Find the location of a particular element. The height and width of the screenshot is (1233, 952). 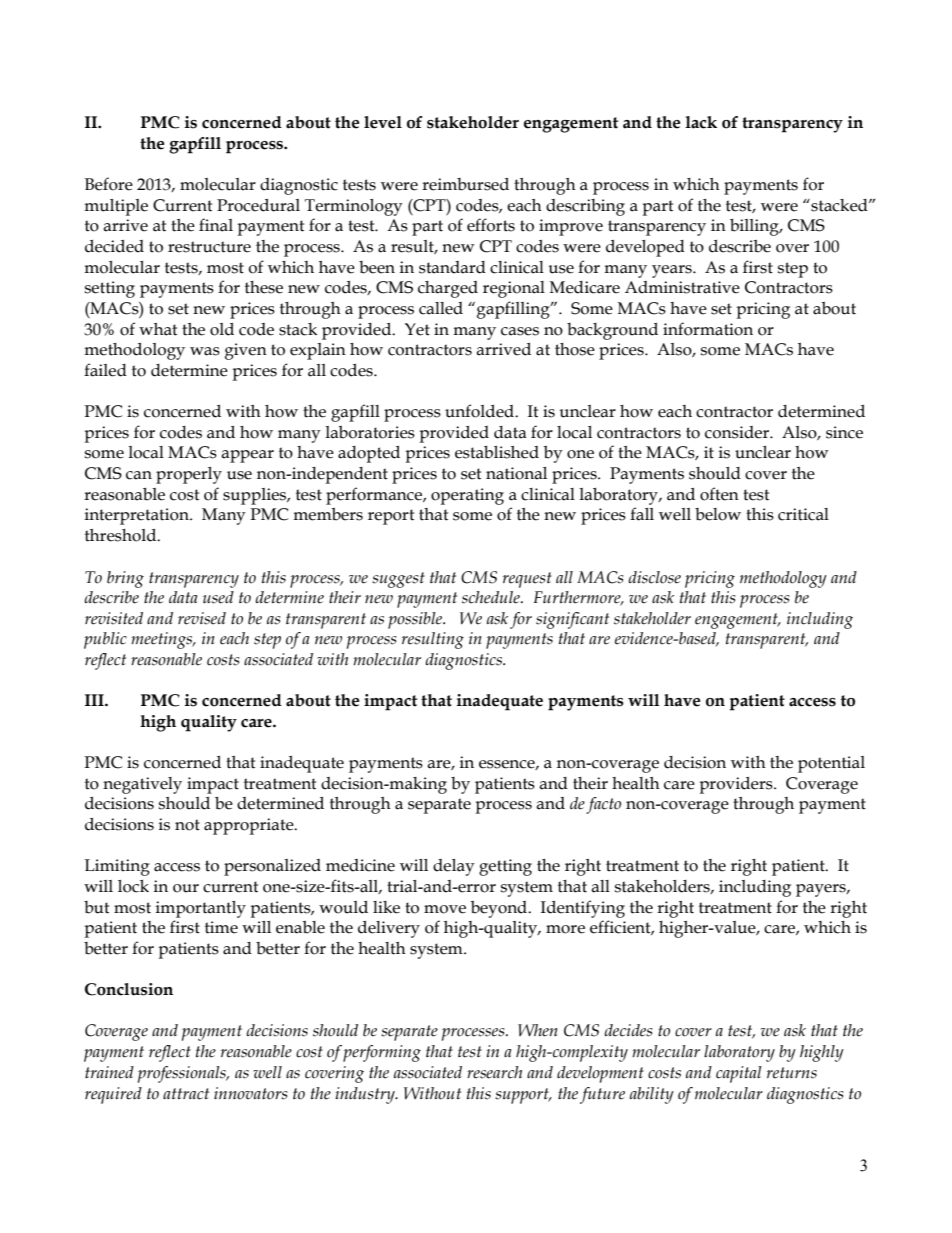

lack is located at coordinates (701, 122).
